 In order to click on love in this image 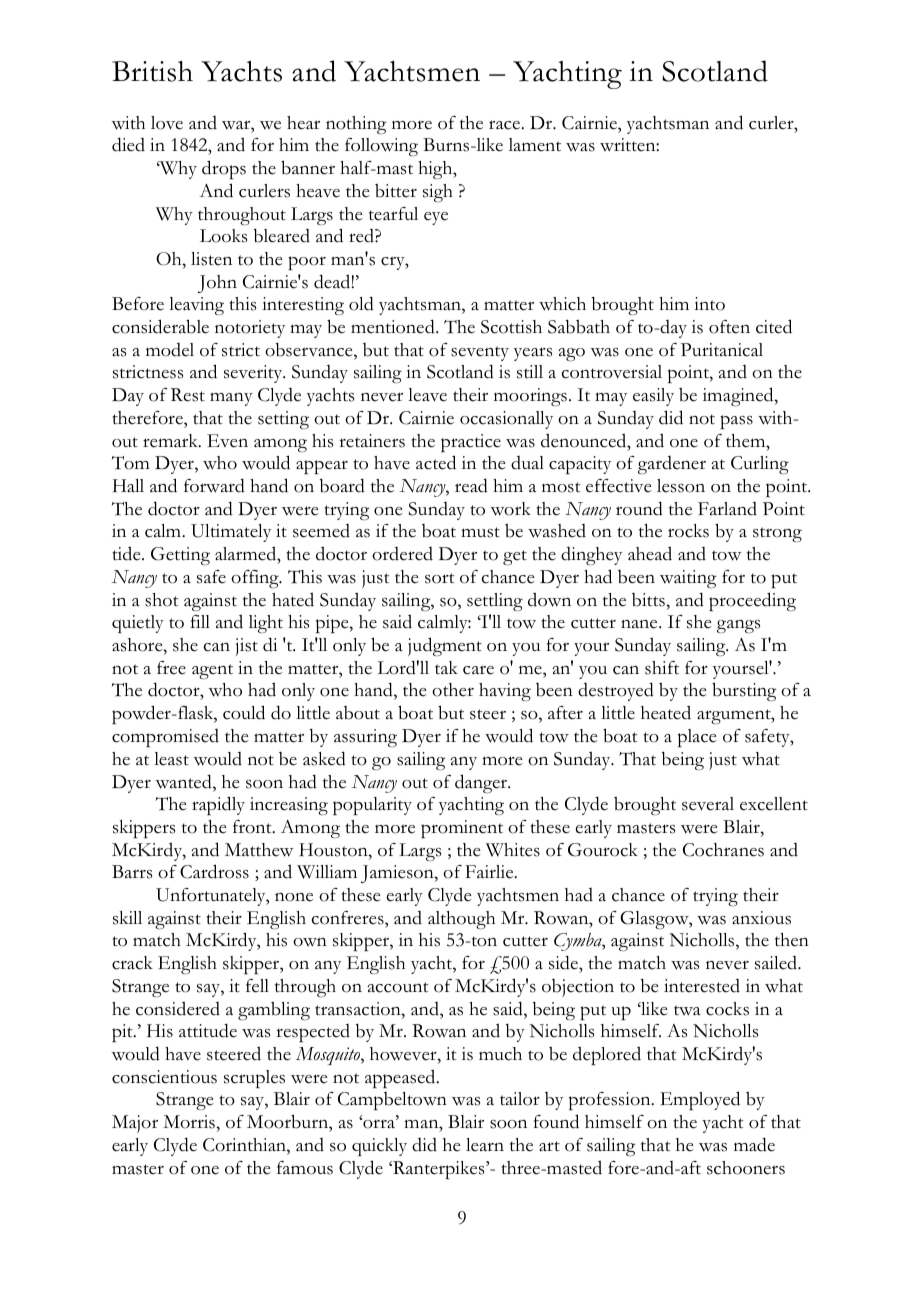, I will do `click(167, 123)`.
